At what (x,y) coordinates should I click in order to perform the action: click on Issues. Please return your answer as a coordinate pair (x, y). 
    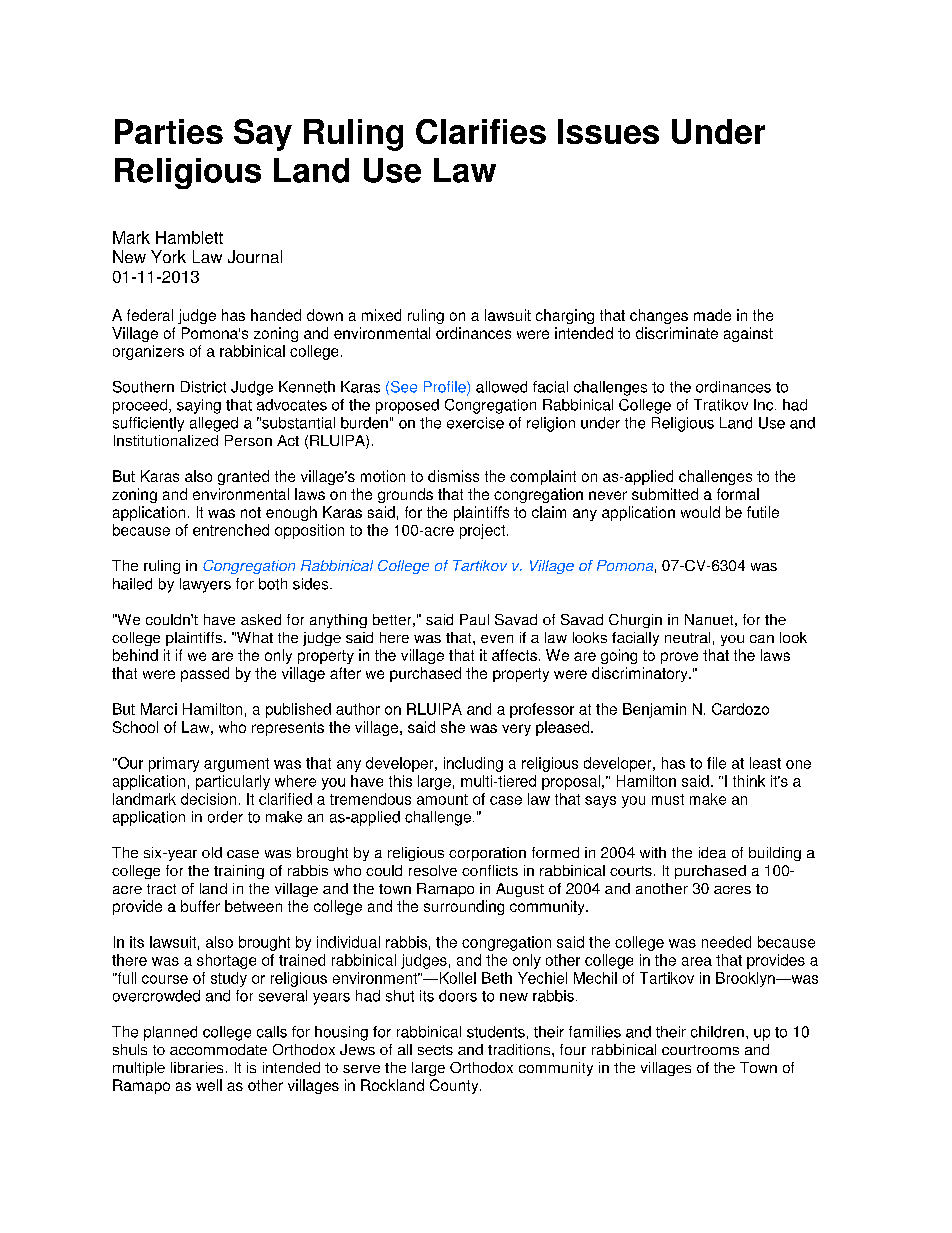
    Looking at the image, I should click on (608, 131).
